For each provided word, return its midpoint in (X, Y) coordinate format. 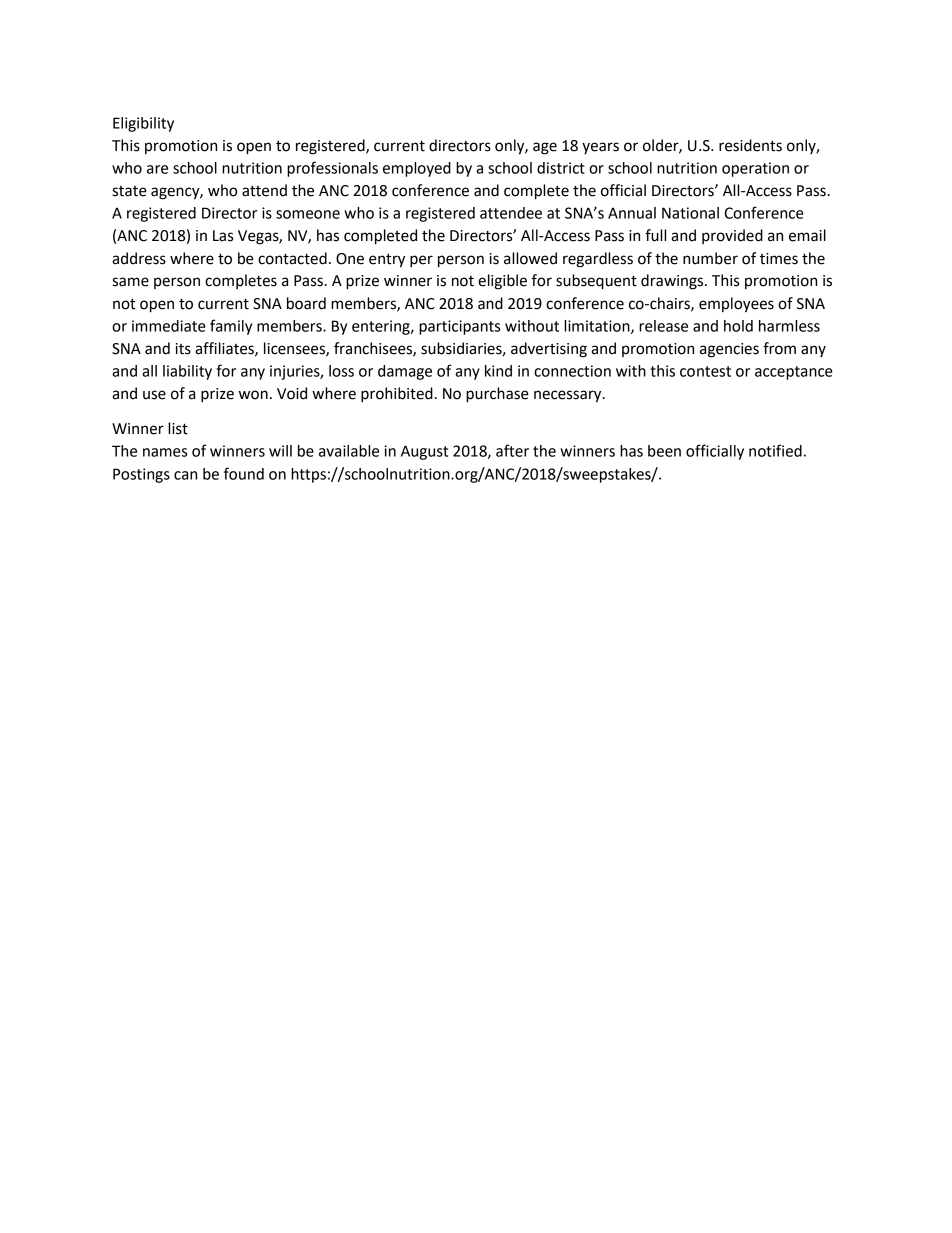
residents (750, 145)
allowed (530, 258)
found (244, 473)
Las (223, 236)
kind (498, 371)
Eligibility (143, 124)
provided (732, 236)
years (600, 148)
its (183, 349)
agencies (729, 350)
